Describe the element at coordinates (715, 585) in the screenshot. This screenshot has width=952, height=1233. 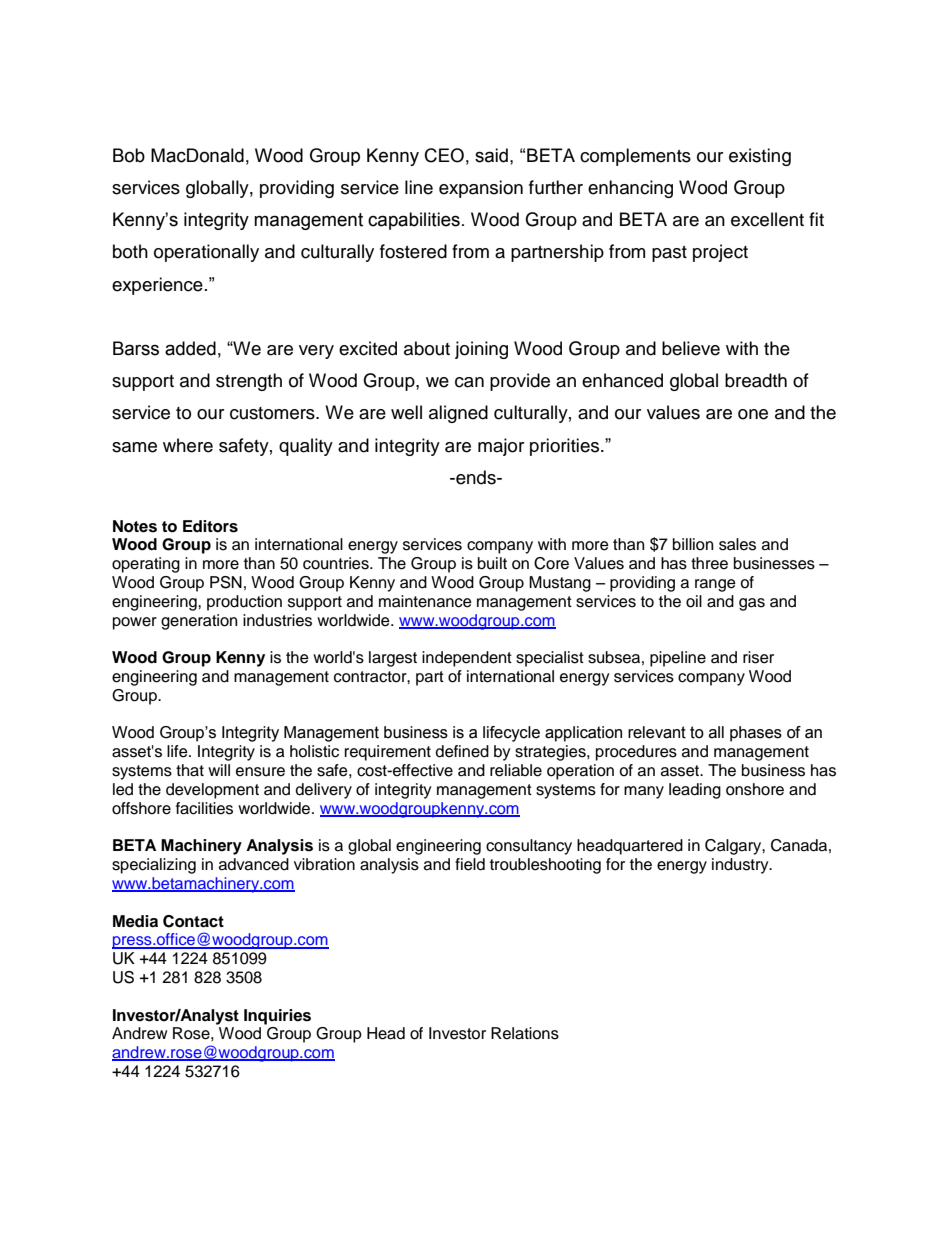
I see `range` at that location.
